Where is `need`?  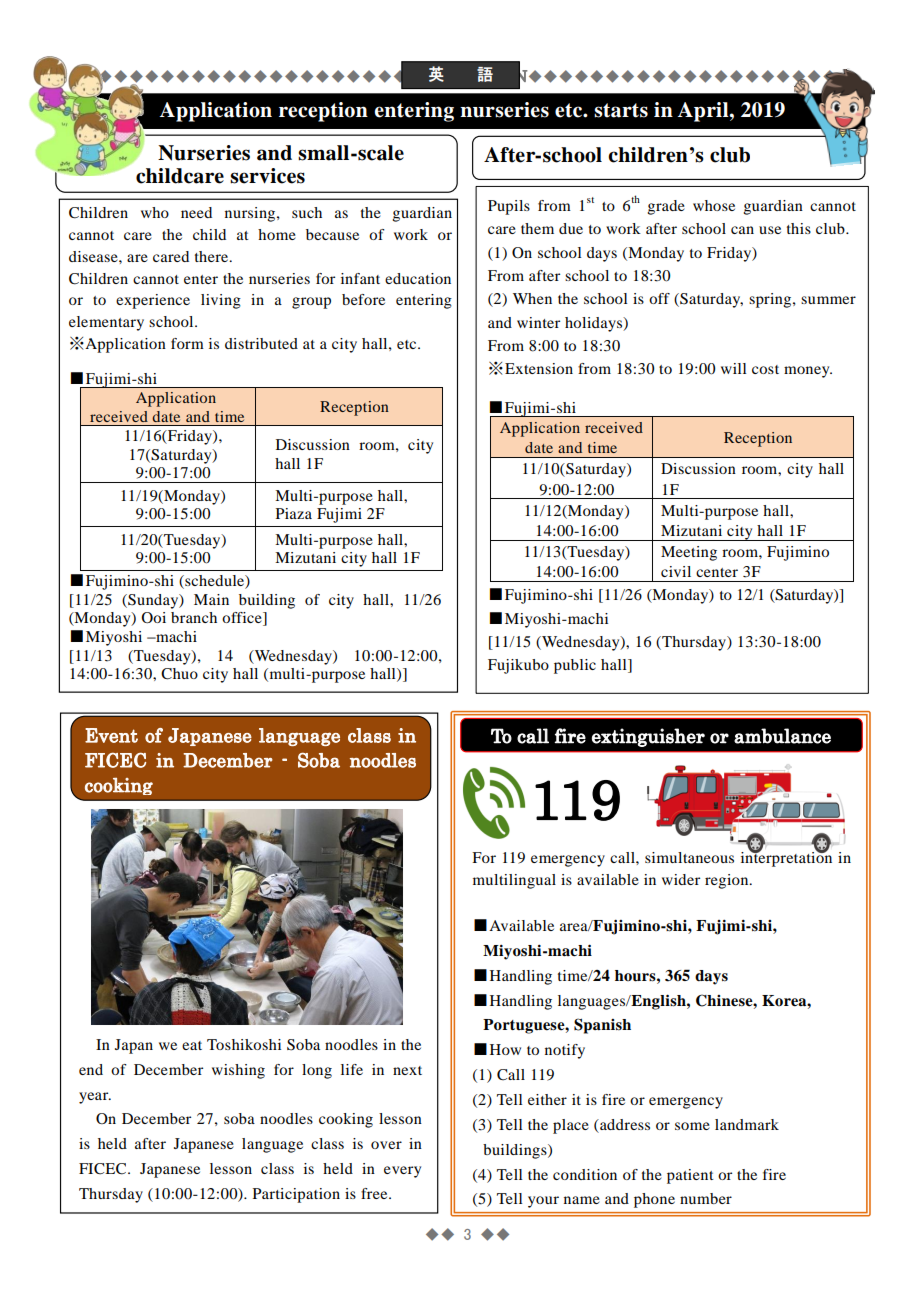
need is located at coordinates (196, 212).
